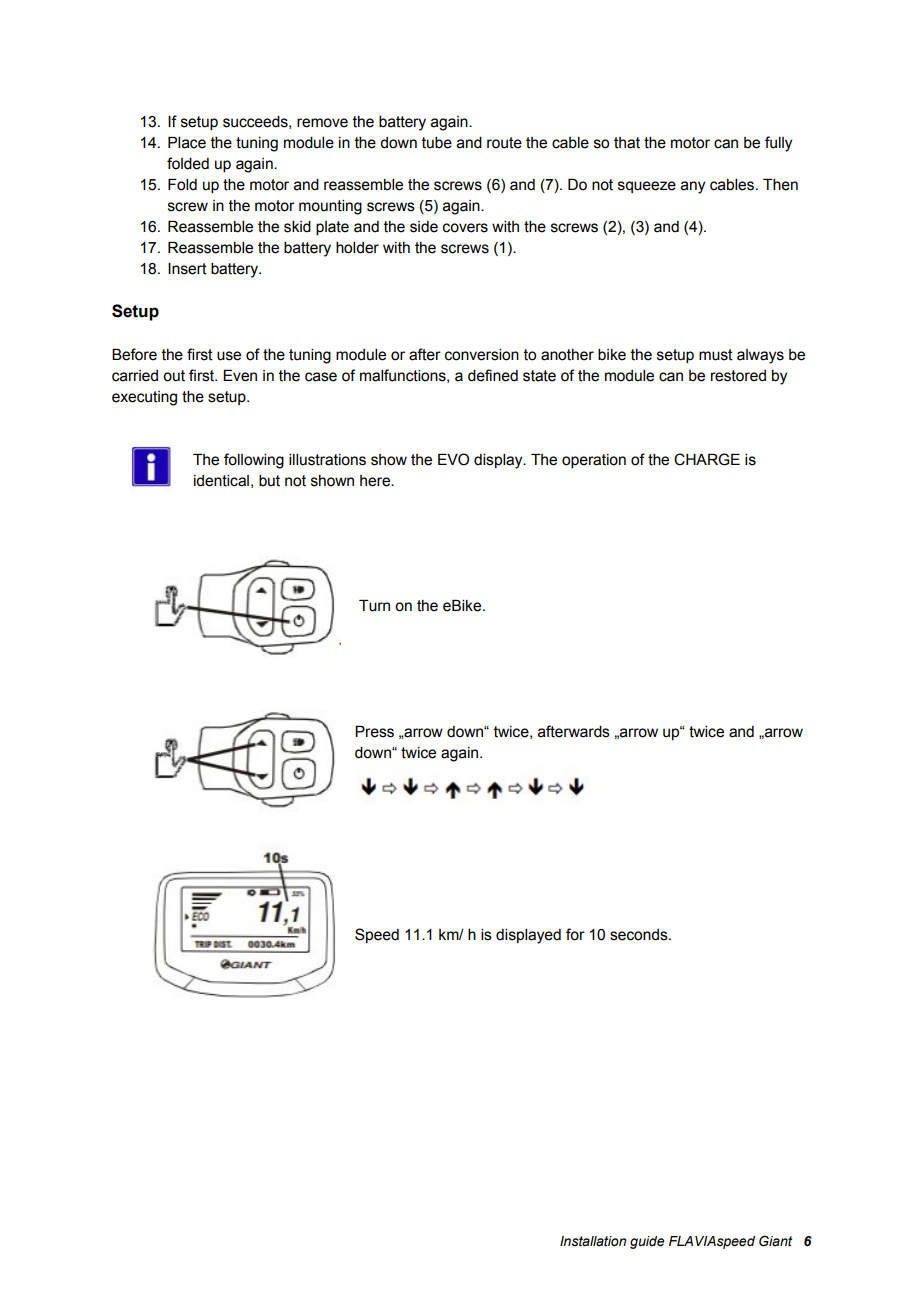 This screenshot has height=1308, width=924. I want to click on CHARGE, so click(707, 459).
